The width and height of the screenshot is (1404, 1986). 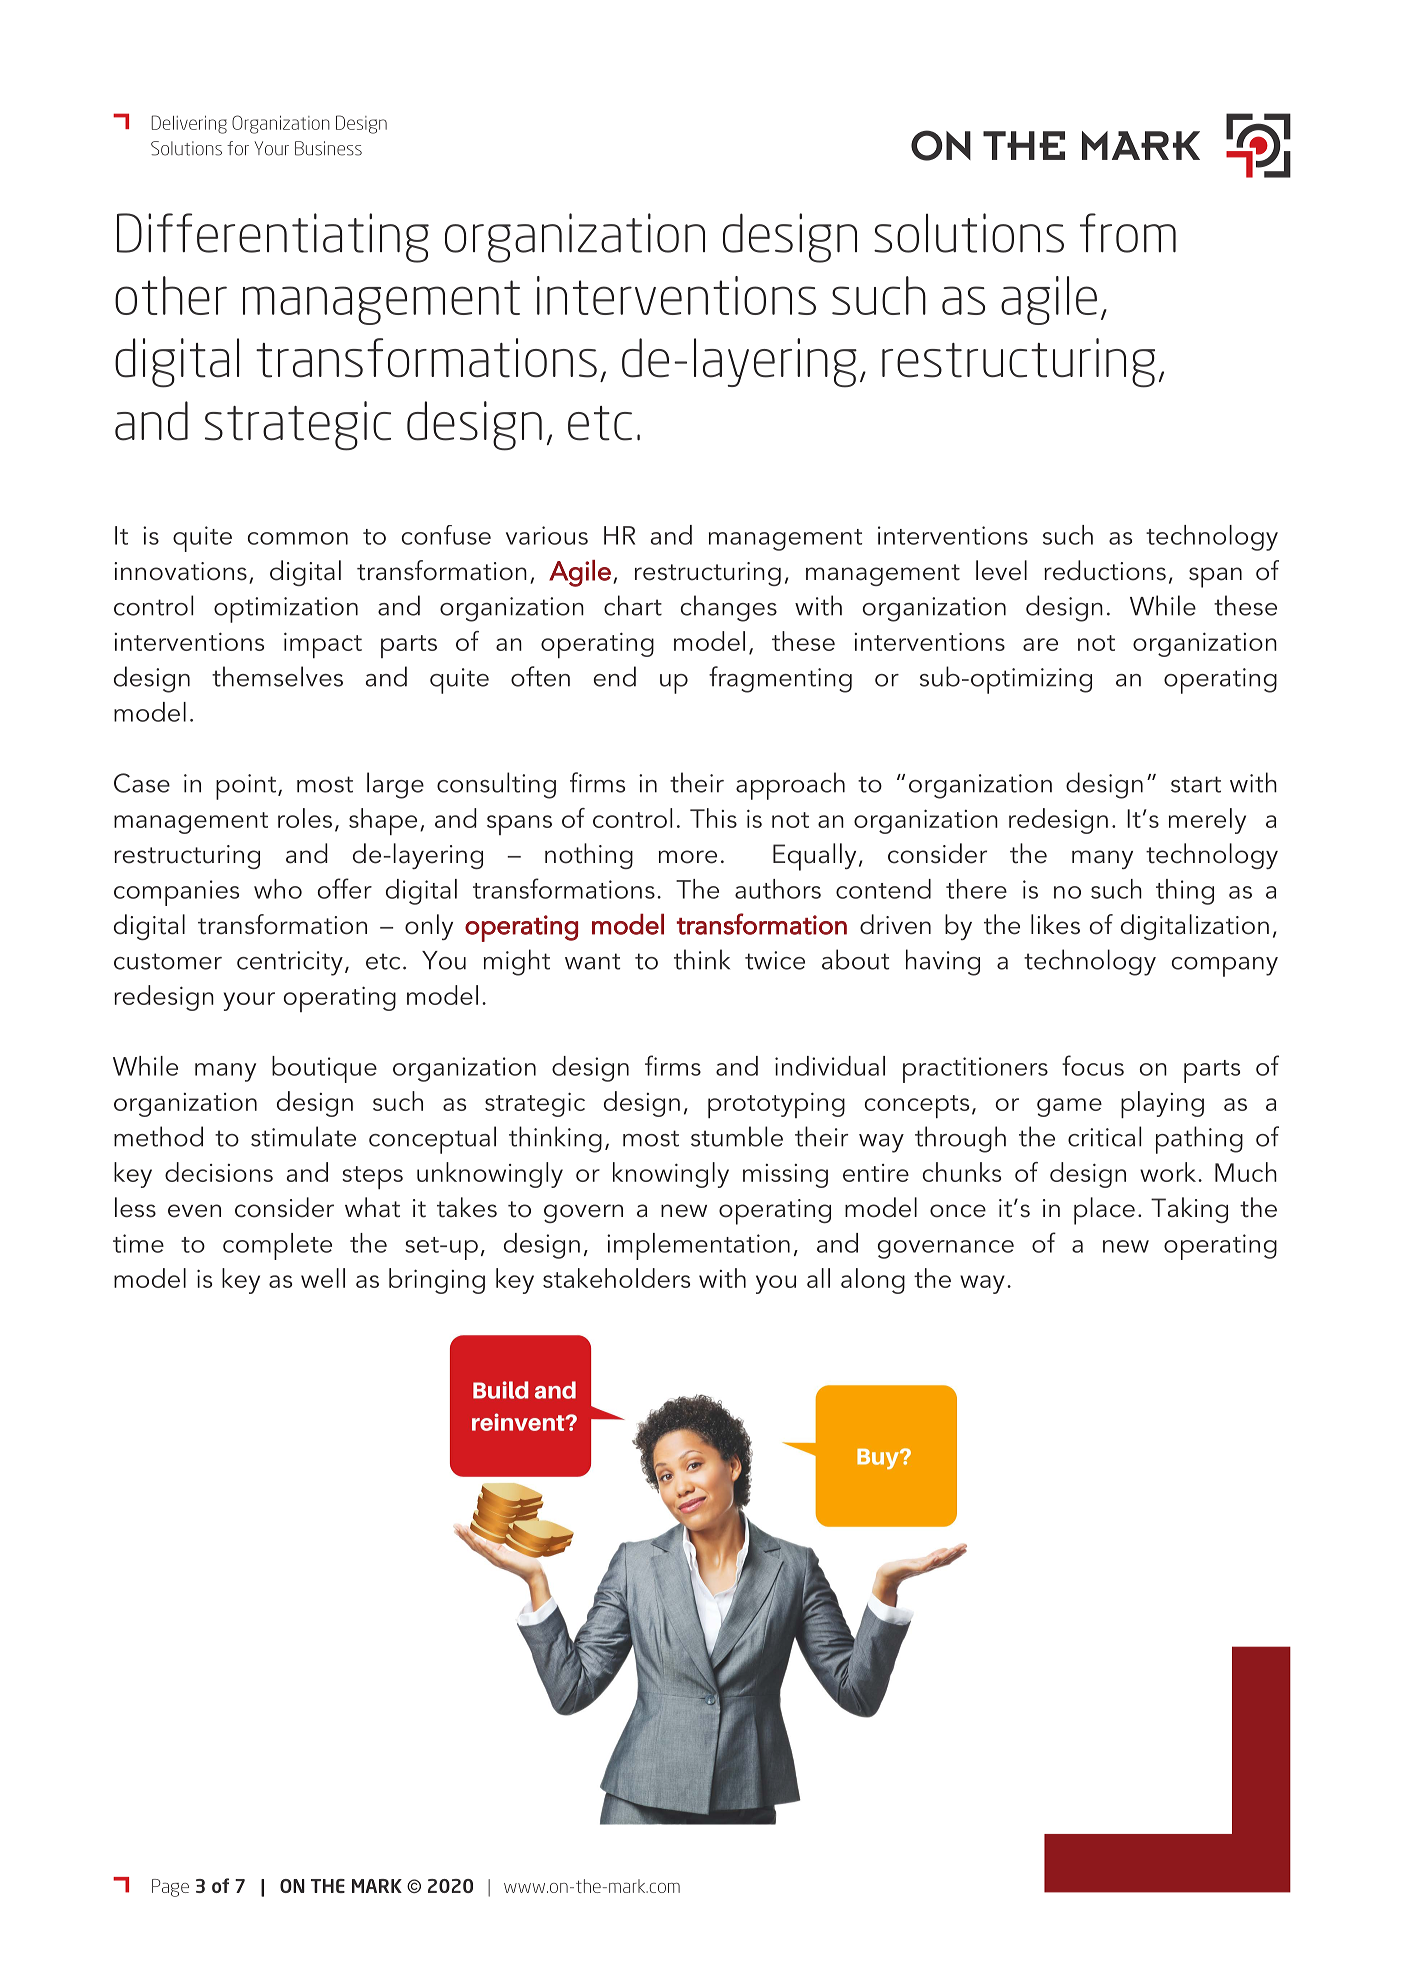 I want to click on place, so click(x=1104, y=1211).
